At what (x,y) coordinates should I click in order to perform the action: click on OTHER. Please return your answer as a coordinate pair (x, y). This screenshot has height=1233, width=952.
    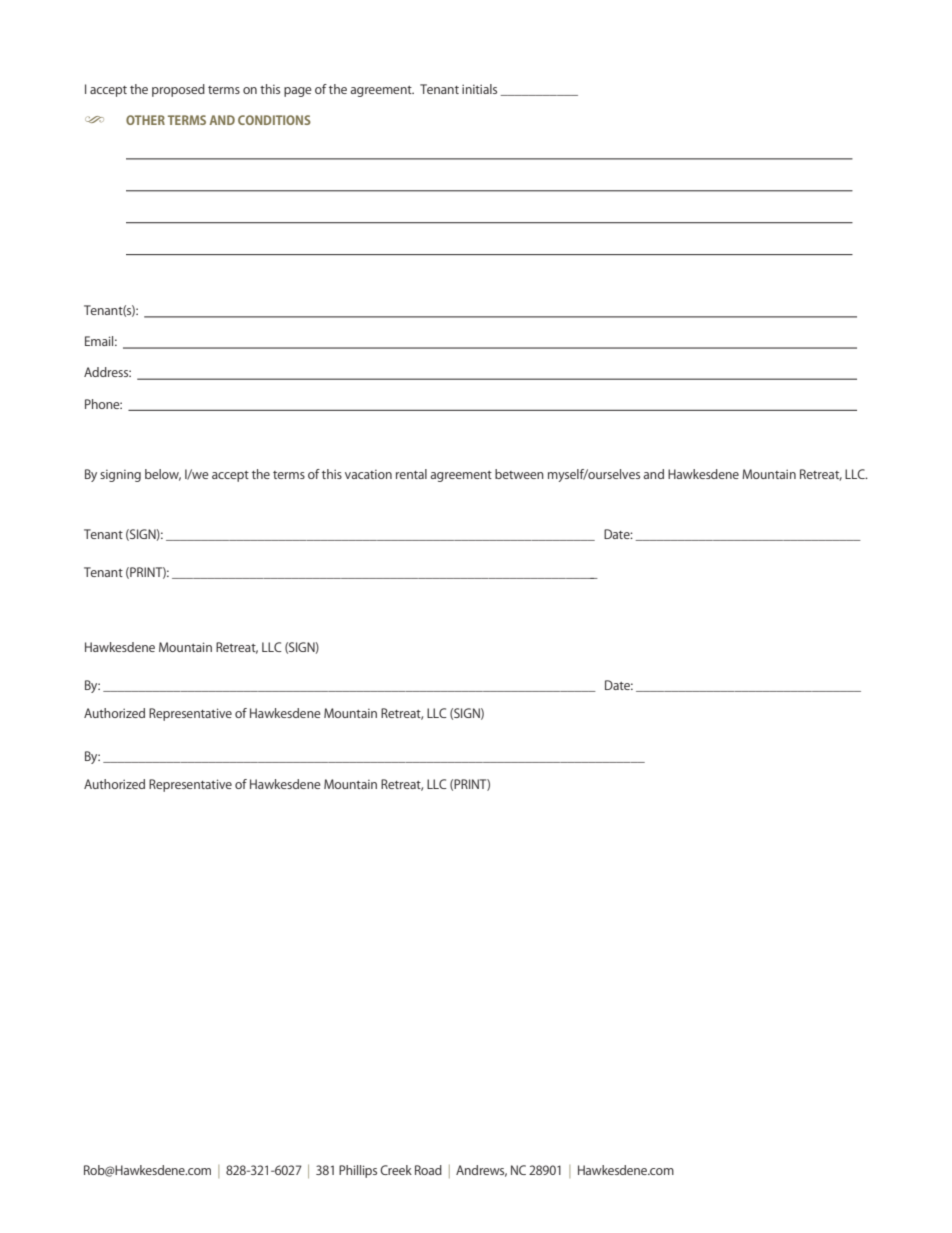
    Looking at the image, I should click on (145, 120).
